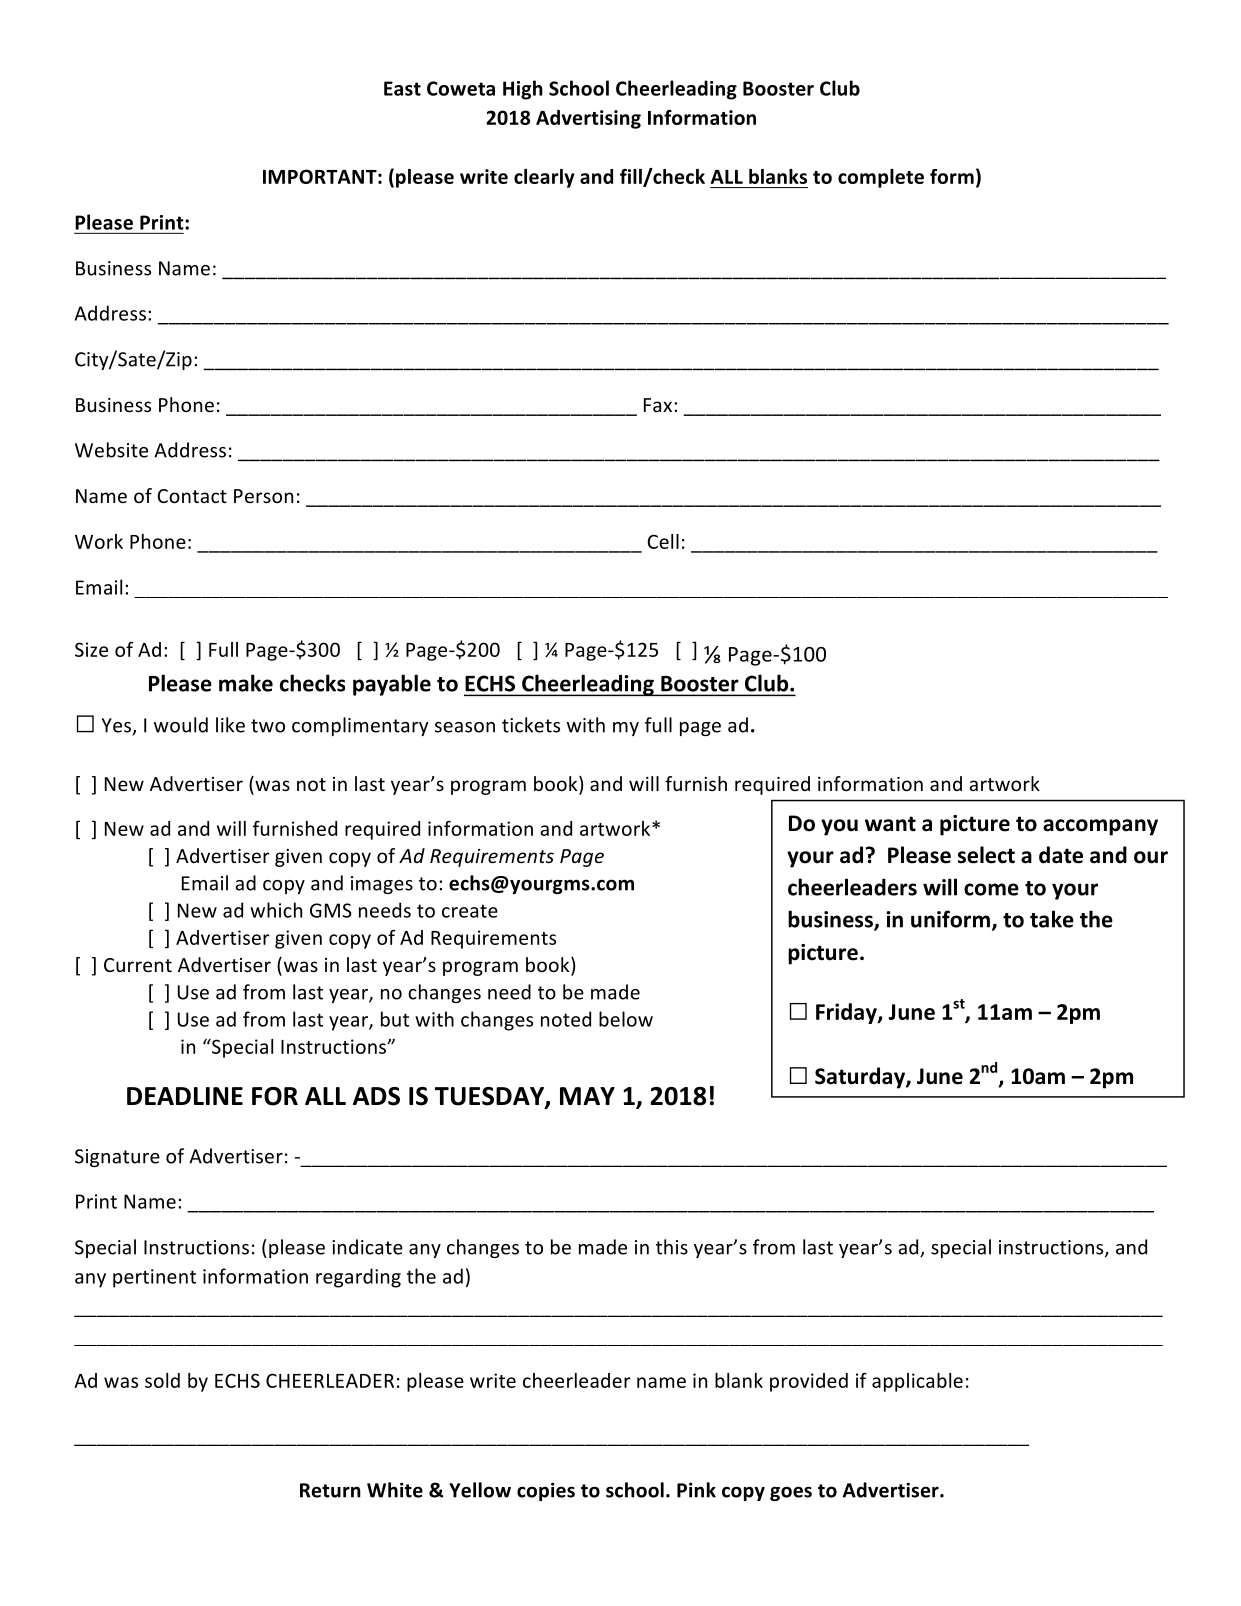  I want to click on sold, so click(162, 1380).
